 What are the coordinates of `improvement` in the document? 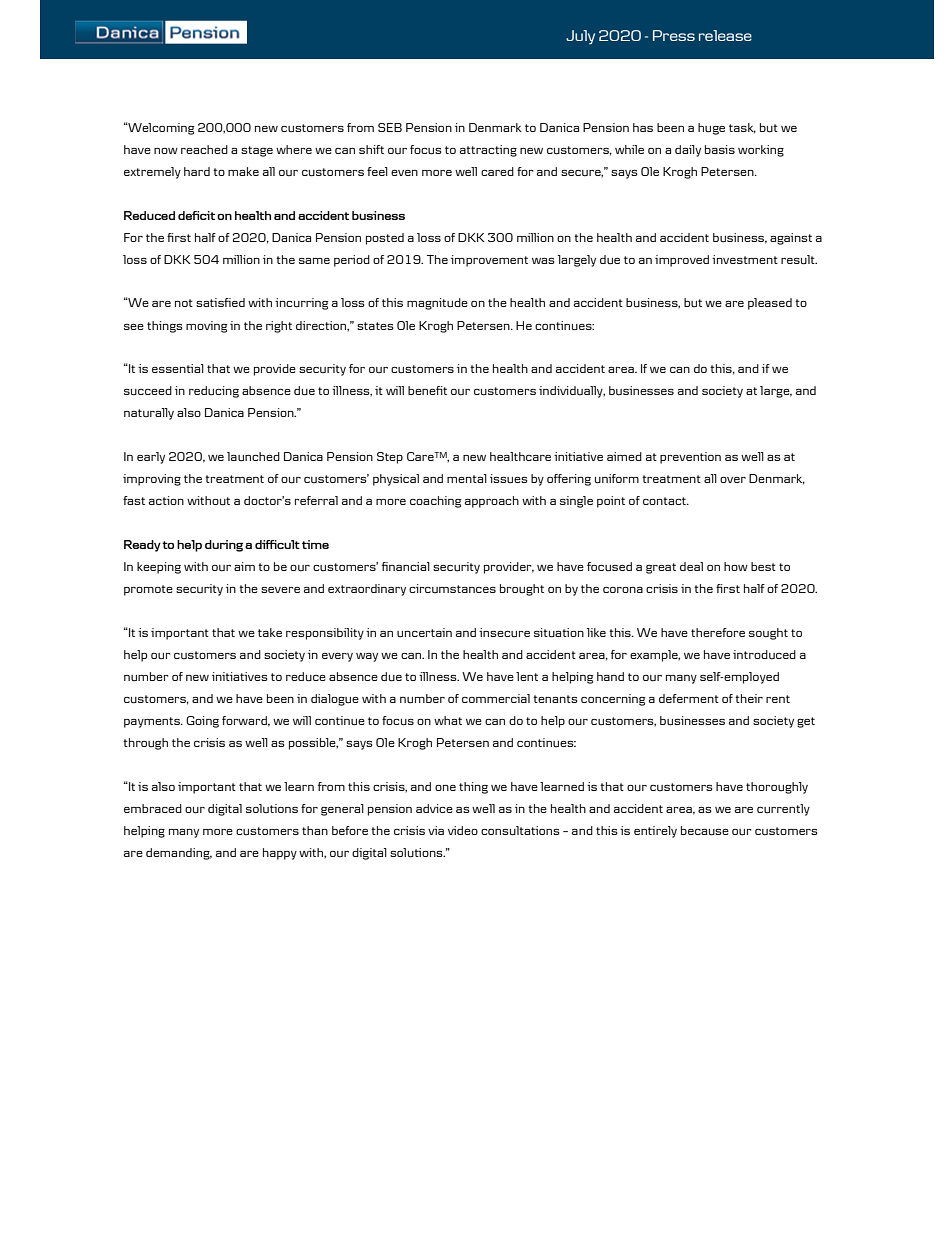 It's located at (489, 261).
